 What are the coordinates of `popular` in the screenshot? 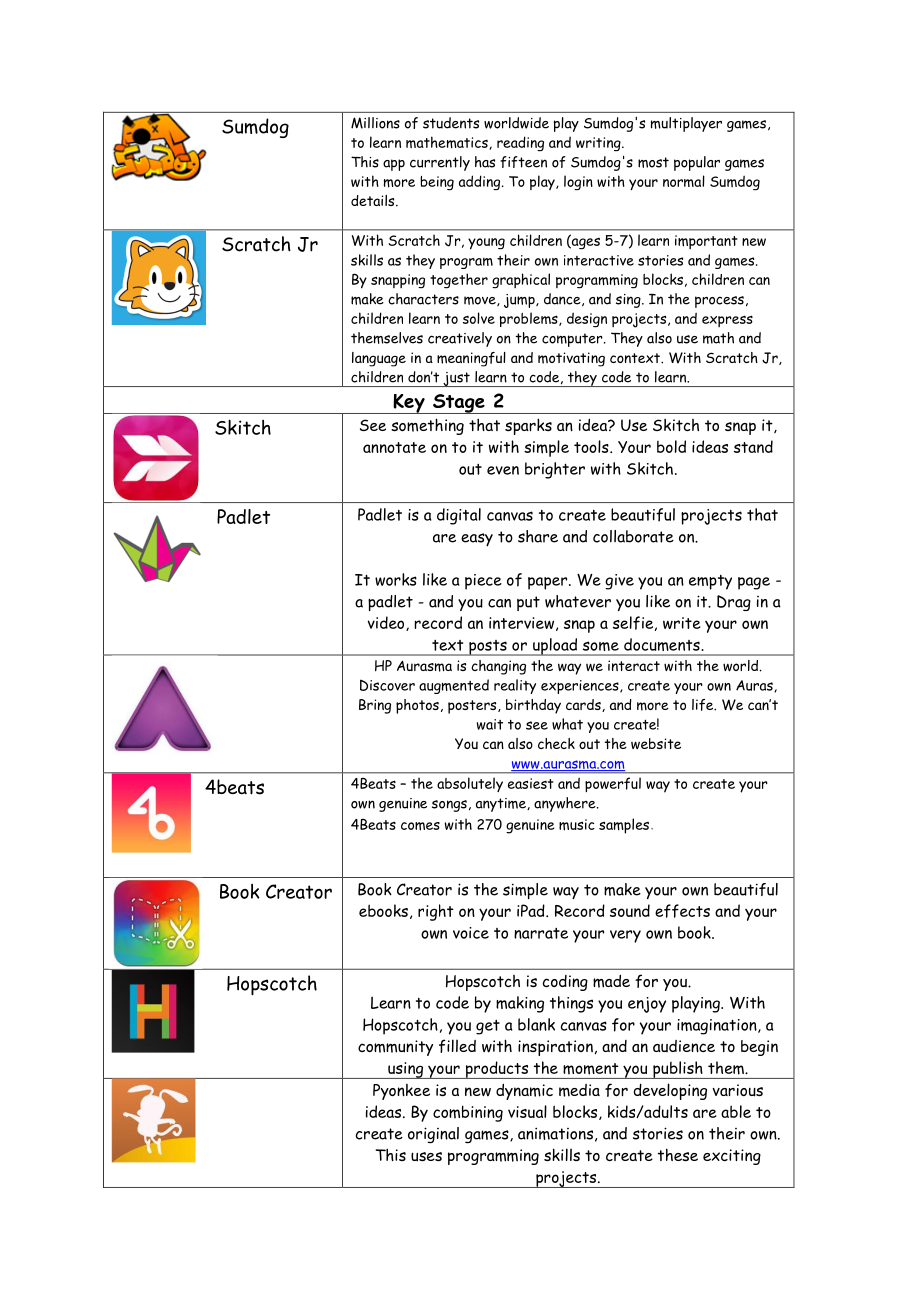 It's located at (697, 163).
